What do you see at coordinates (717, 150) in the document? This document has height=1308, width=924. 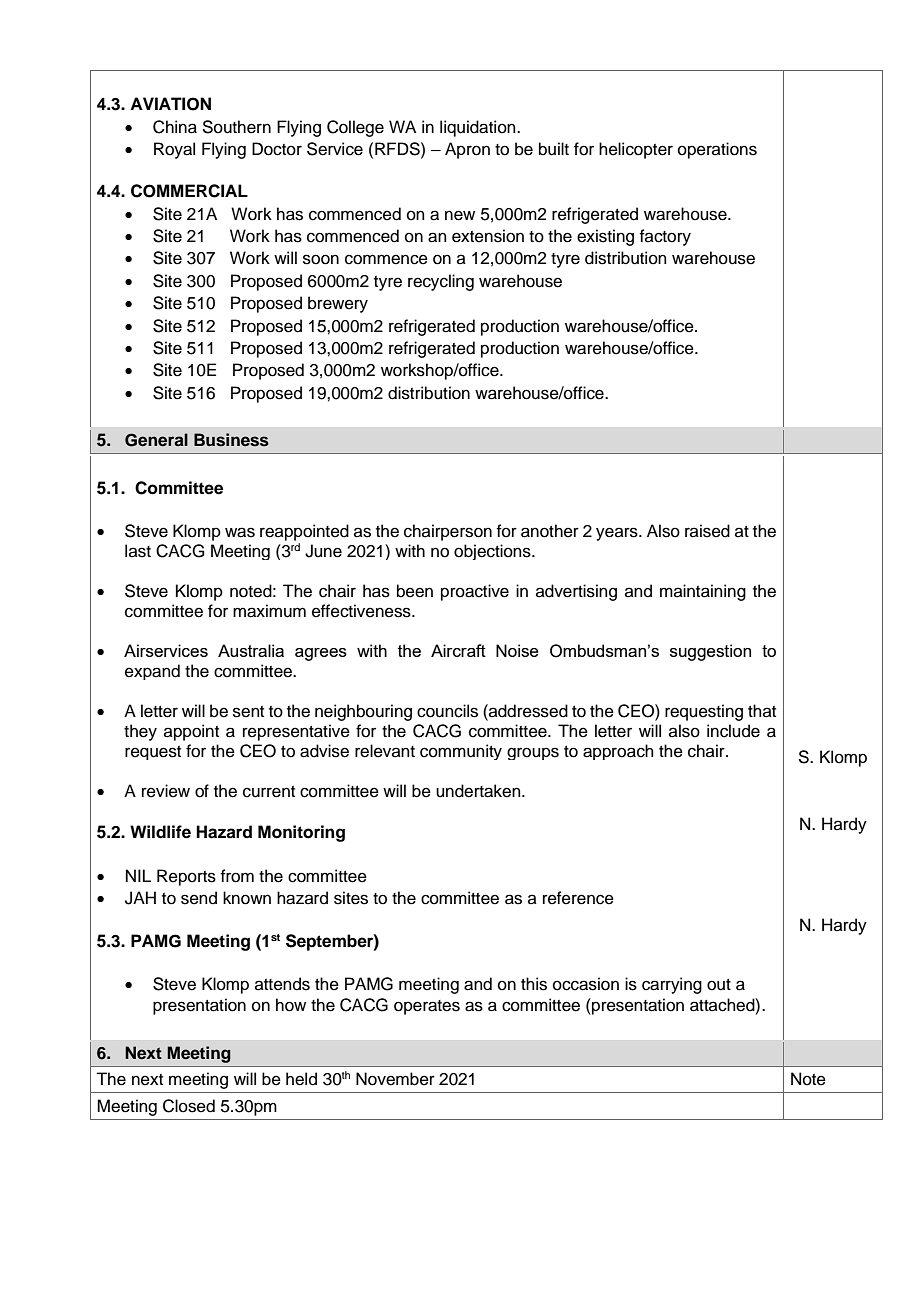 I see `operations` at bounding box center [717, 150].
